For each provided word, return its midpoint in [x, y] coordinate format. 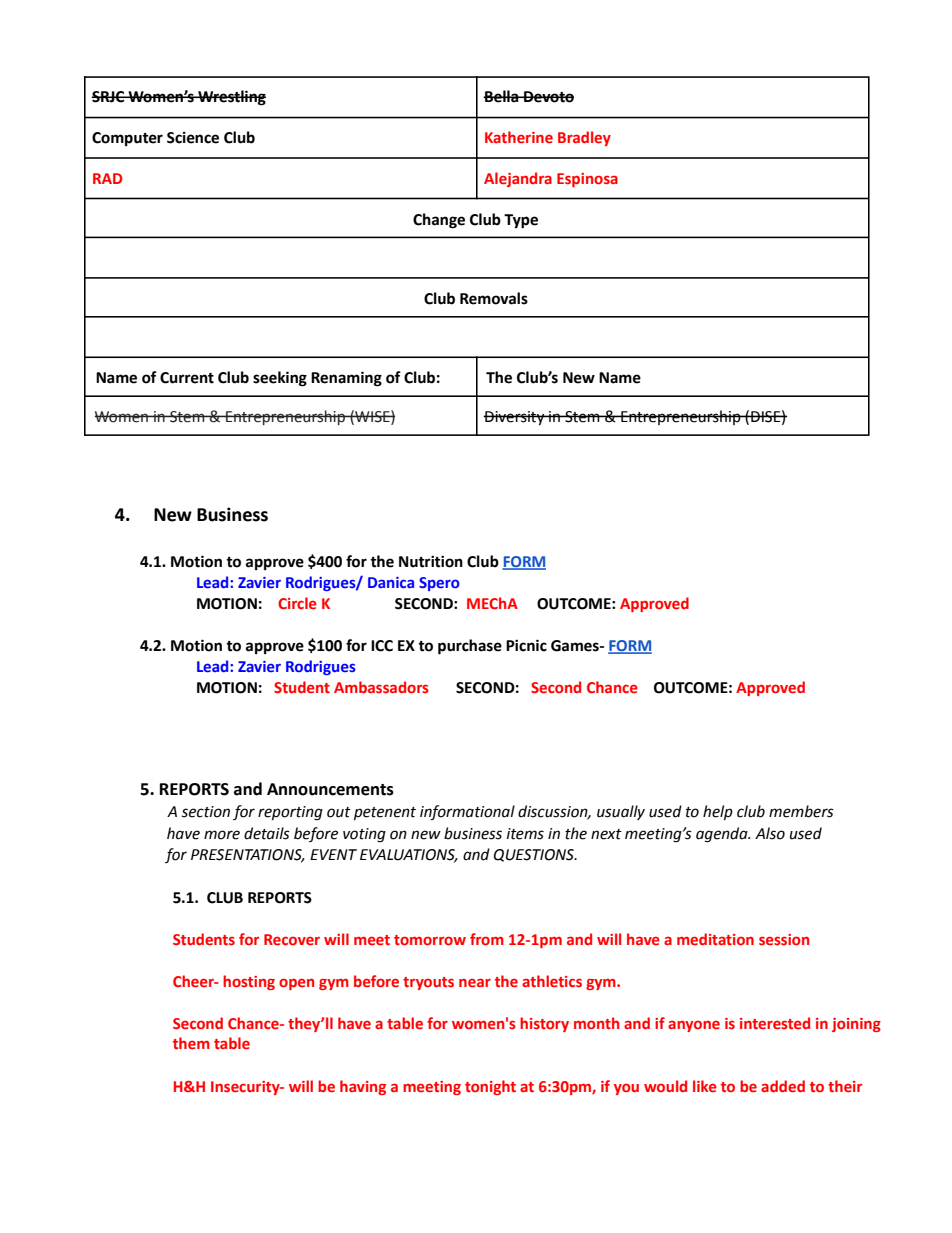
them [191, 1043]
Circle [297, 603]
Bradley [584, 138]
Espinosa [587, 180]
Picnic [526, 645]
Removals [494, 298]
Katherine [519, 137]
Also [770, 833]
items [525, 834]
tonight [490, 1087]
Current [187, 378]
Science [193, 138]
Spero [439, 584]
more [222, 835]
